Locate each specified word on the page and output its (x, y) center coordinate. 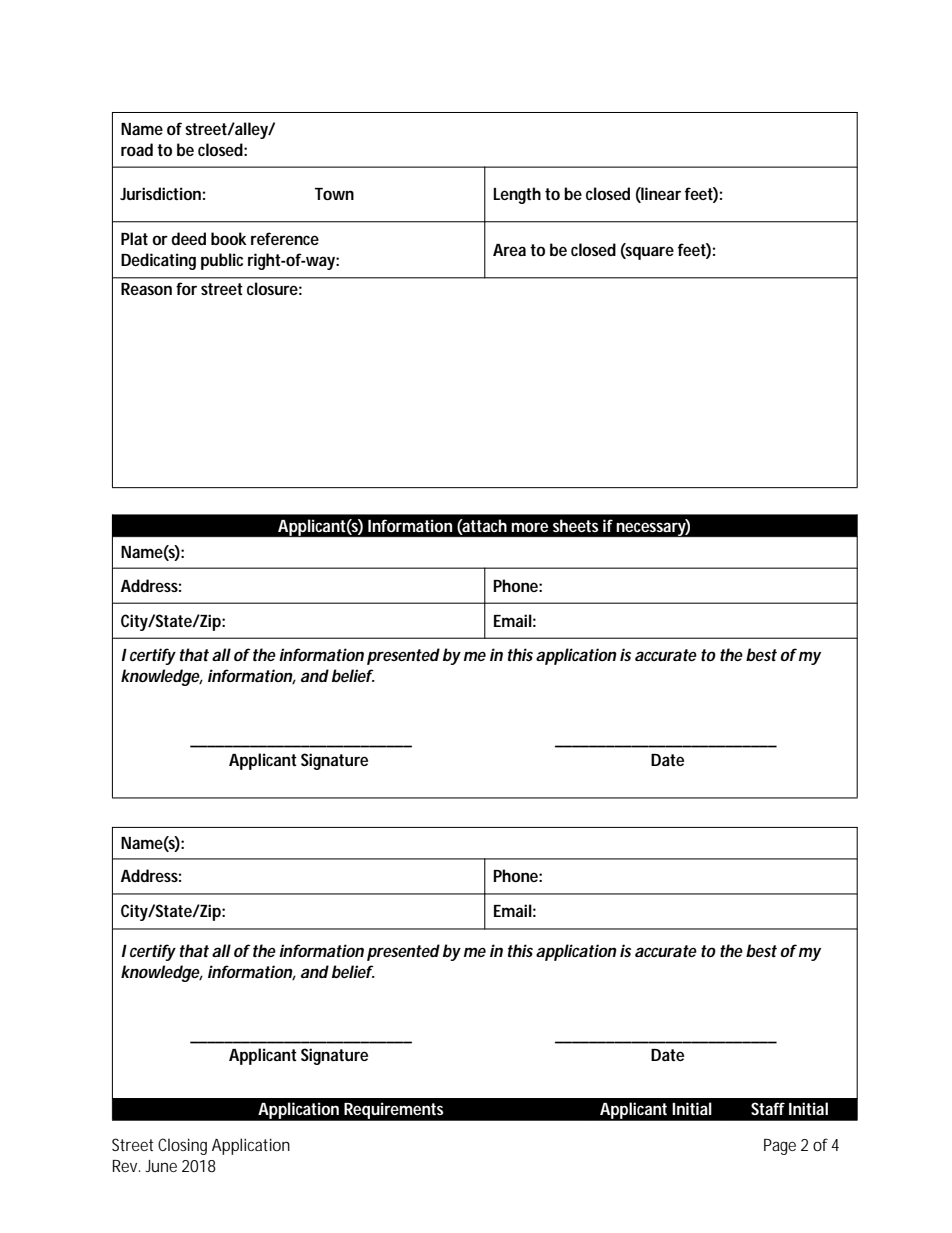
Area (509, 250)
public (222, 261)
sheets (576, 525)
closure (272, 288)
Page (780, 1147)
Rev (125, 1166)
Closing (182, 1146)
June (161, 1166)
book (229, 238)
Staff (768, 1108)
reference (285, 238)
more (529, 527)
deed (188, 238)
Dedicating (158, 261)
